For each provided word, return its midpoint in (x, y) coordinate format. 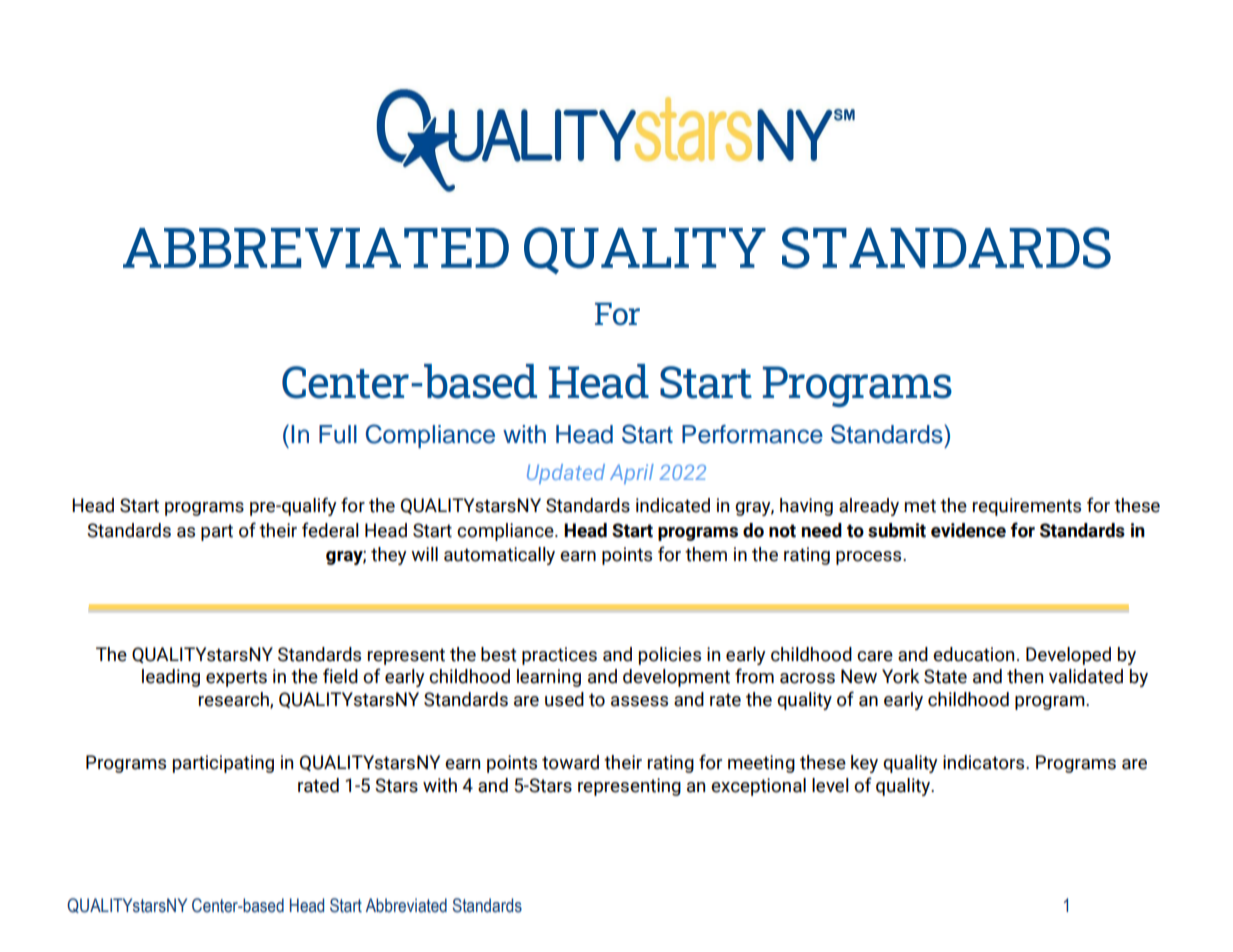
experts (236, 678)
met (920, 506)
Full (338, 434)
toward (570, 762)
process (870, 558)
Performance (752, 434)
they (389, 556)
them (706, 554)
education (973, 654)
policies (670, 656)
